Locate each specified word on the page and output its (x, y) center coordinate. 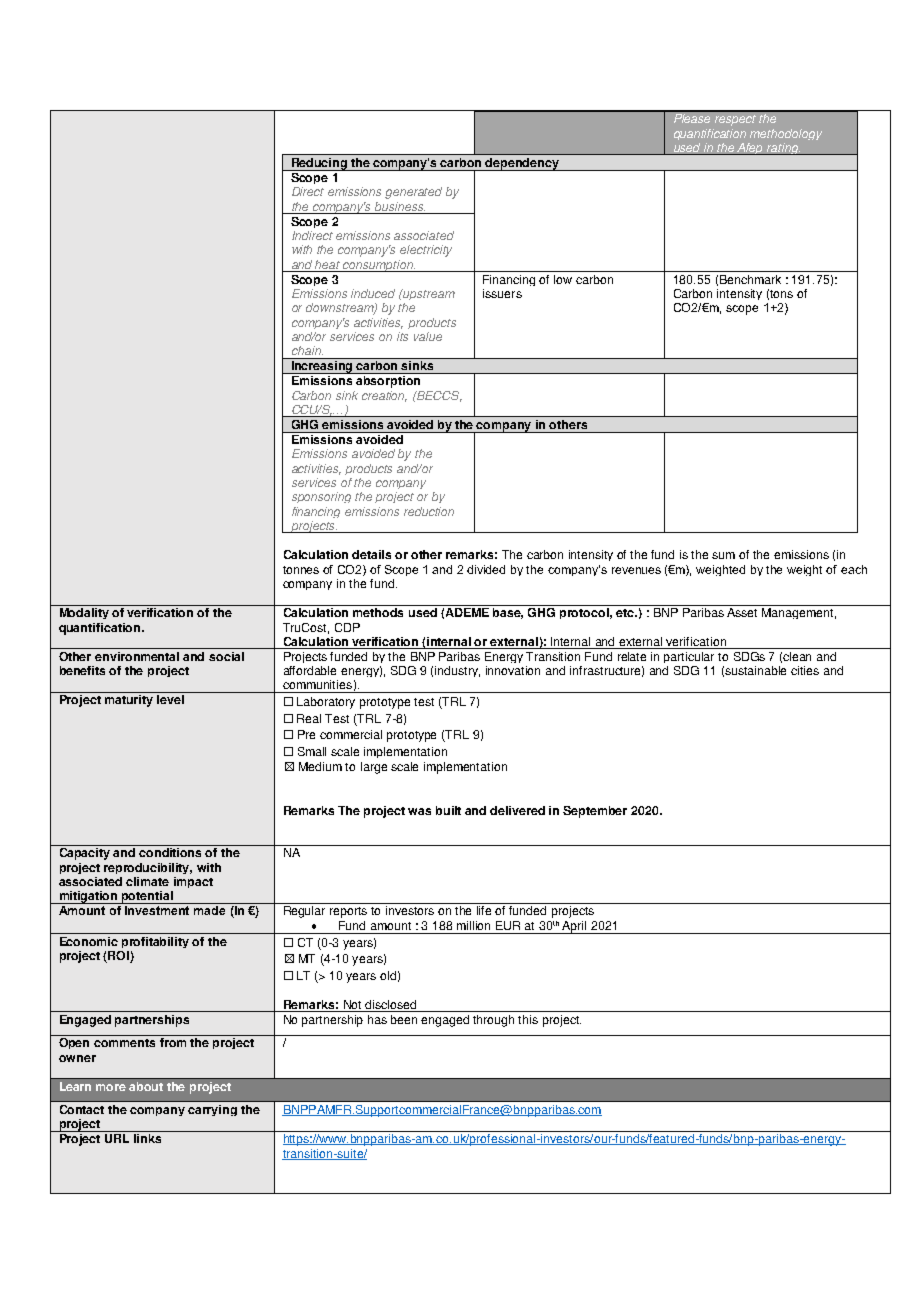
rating (783, 149)
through (493, 1021)
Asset (742, 612)
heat (327, 264)
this (528, 1019)
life (484, 910)
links (147, 1138)
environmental (137, 656)
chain (307, 350)
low (563, 279)
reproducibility (148, 868)
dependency (522, 164)
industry (457, 671)
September (595, 812)
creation (384, 396)
